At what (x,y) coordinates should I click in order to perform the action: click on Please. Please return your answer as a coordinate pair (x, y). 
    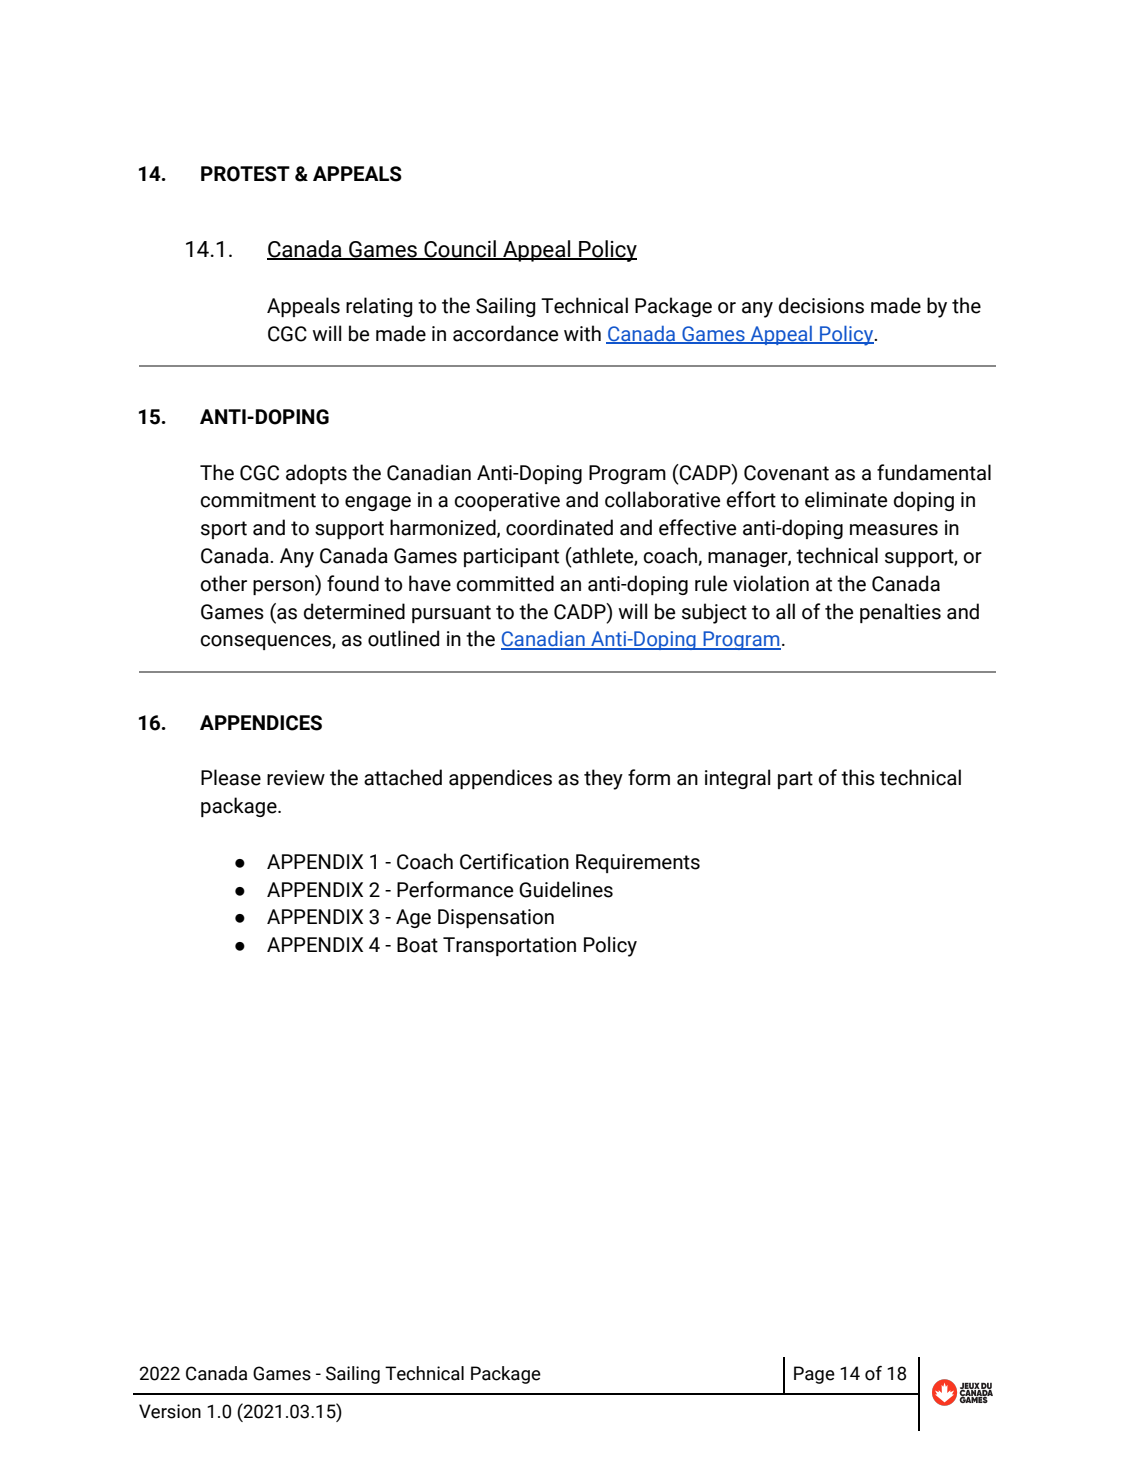
    Looking at the image, I should click on (231, 777).
